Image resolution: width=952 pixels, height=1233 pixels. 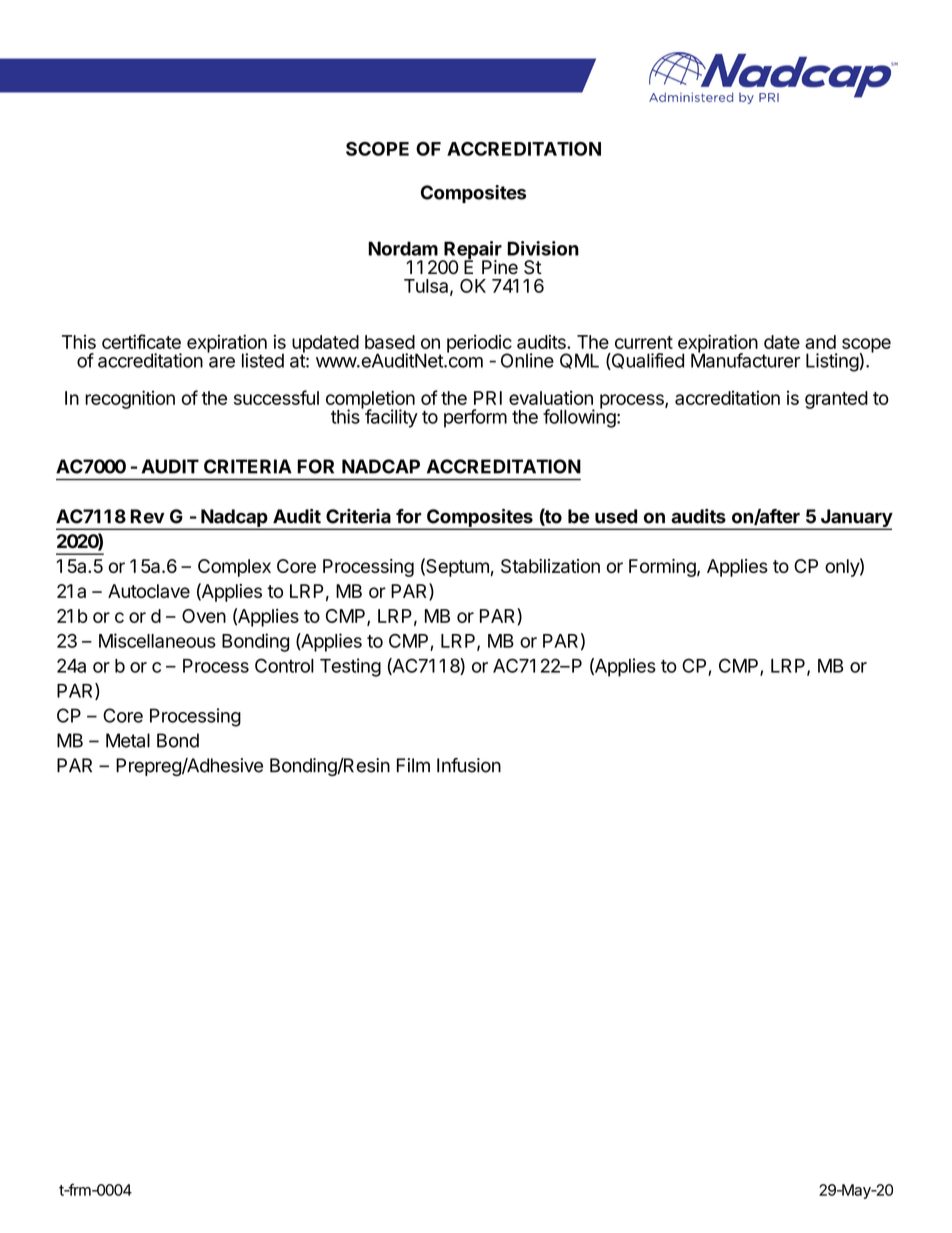 I want to click on Metal, so click(x=128, y=740).
